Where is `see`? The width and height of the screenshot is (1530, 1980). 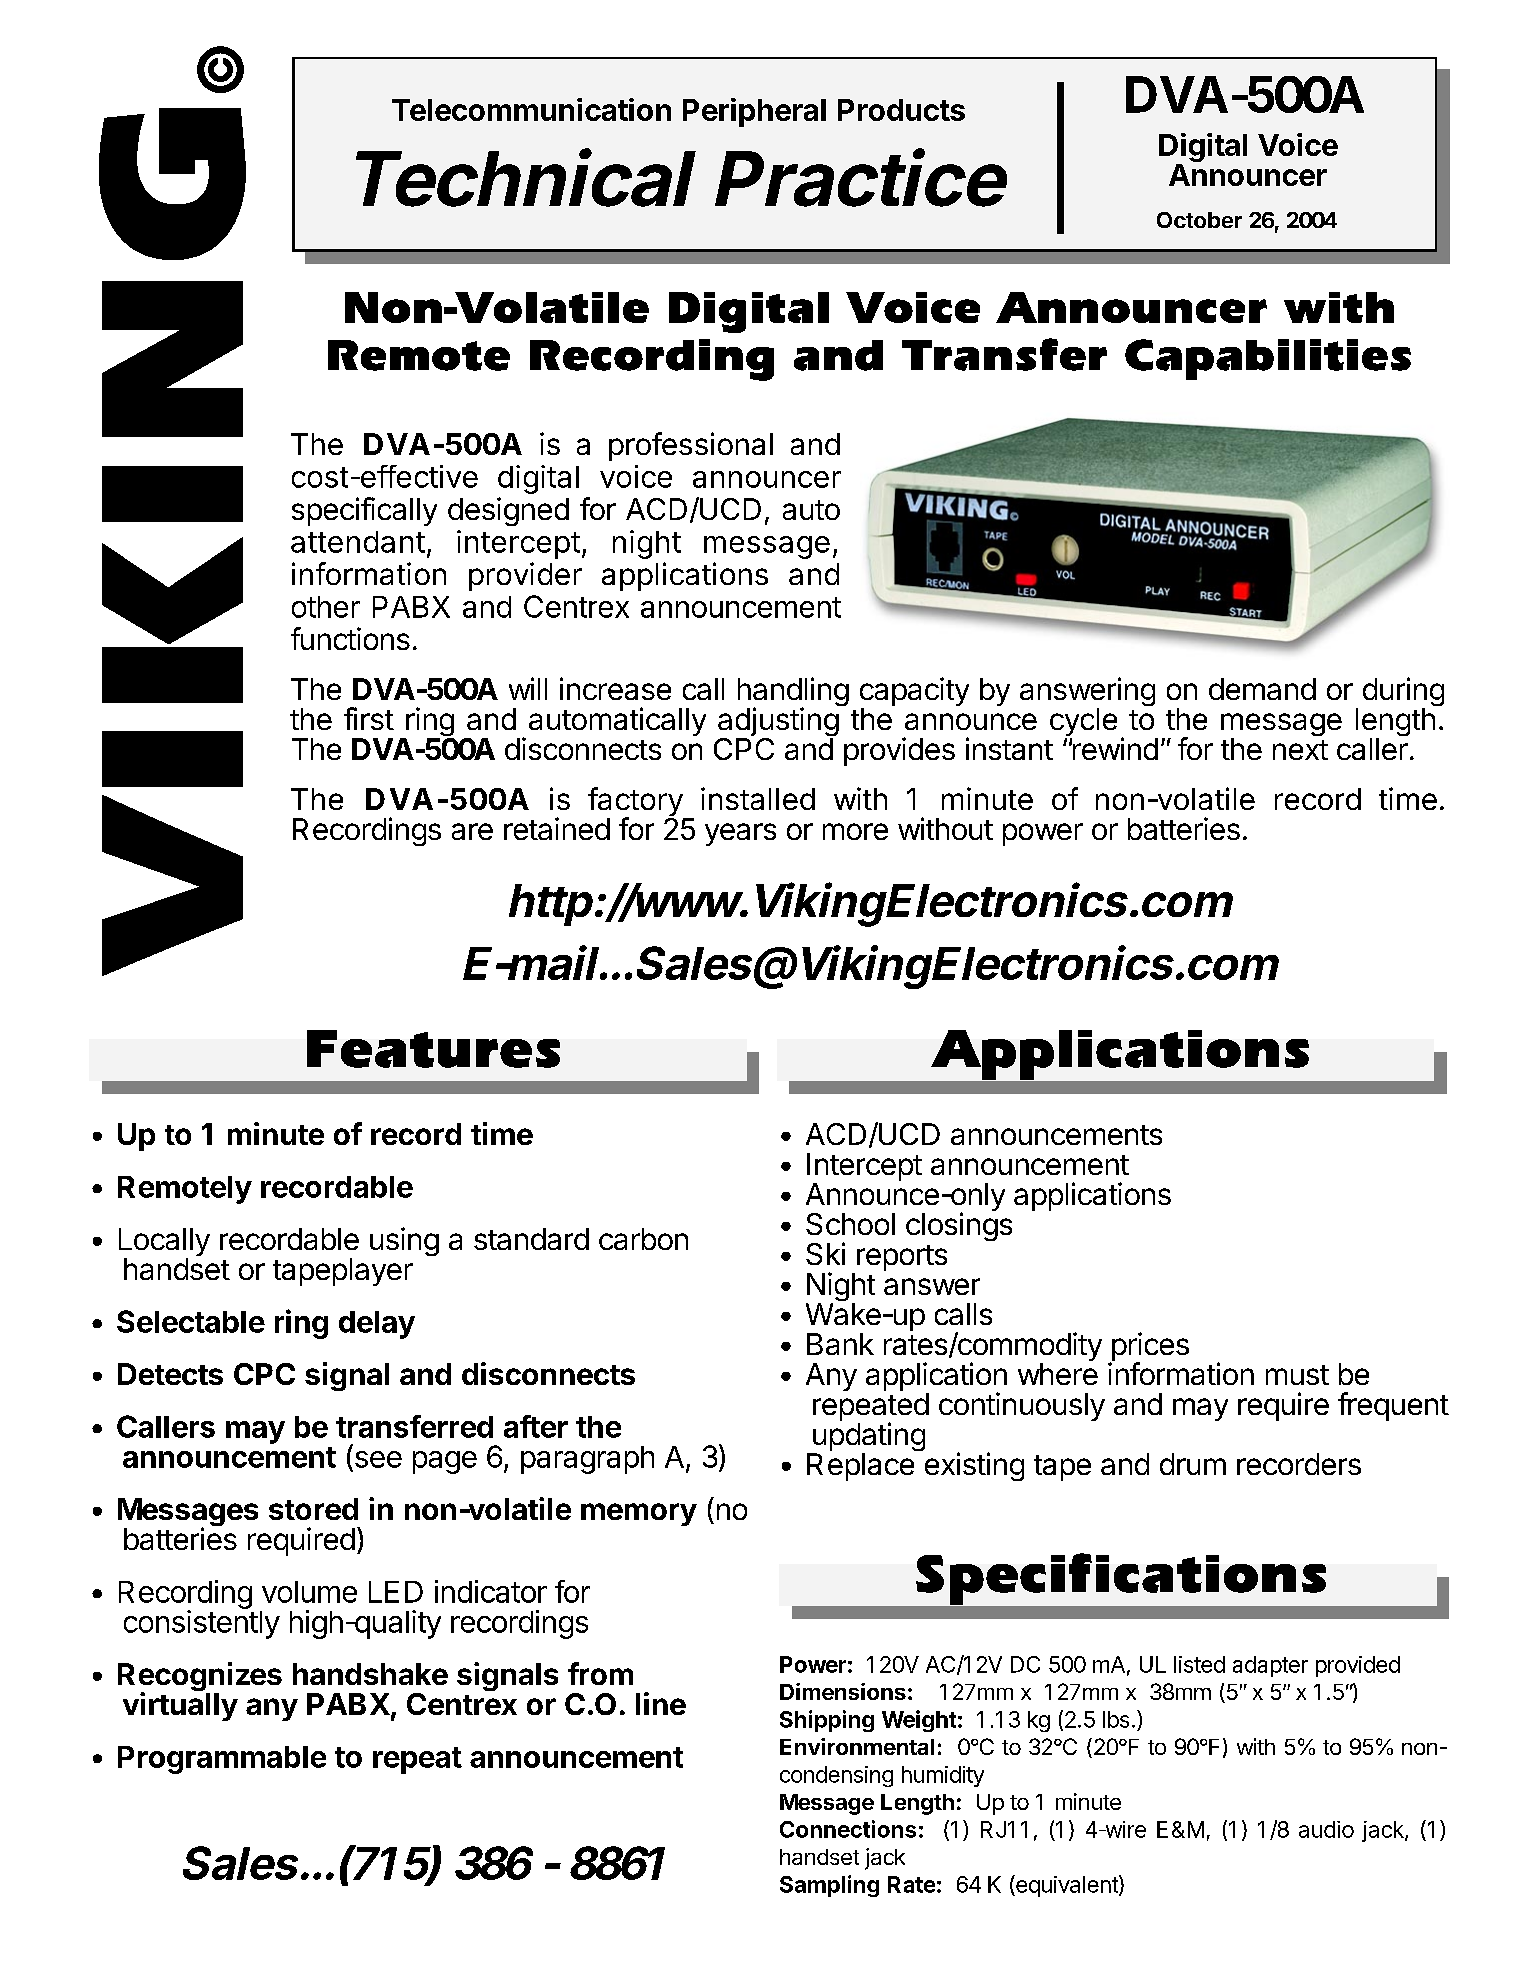
see is located at coordinates (378, 1459).
